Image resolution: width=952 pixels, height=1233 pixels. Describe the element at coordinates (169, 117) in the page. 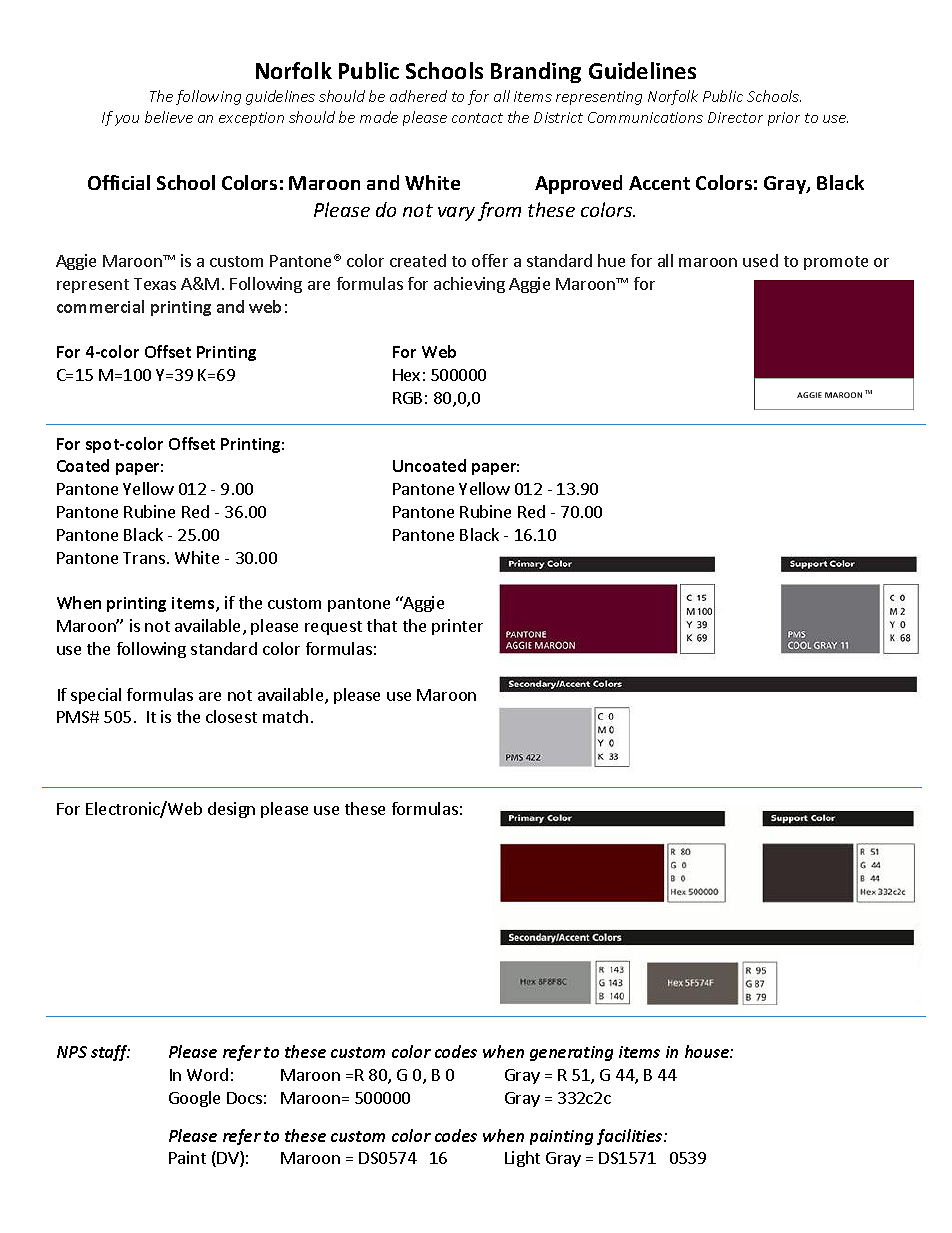

I see `believe` at that location.
